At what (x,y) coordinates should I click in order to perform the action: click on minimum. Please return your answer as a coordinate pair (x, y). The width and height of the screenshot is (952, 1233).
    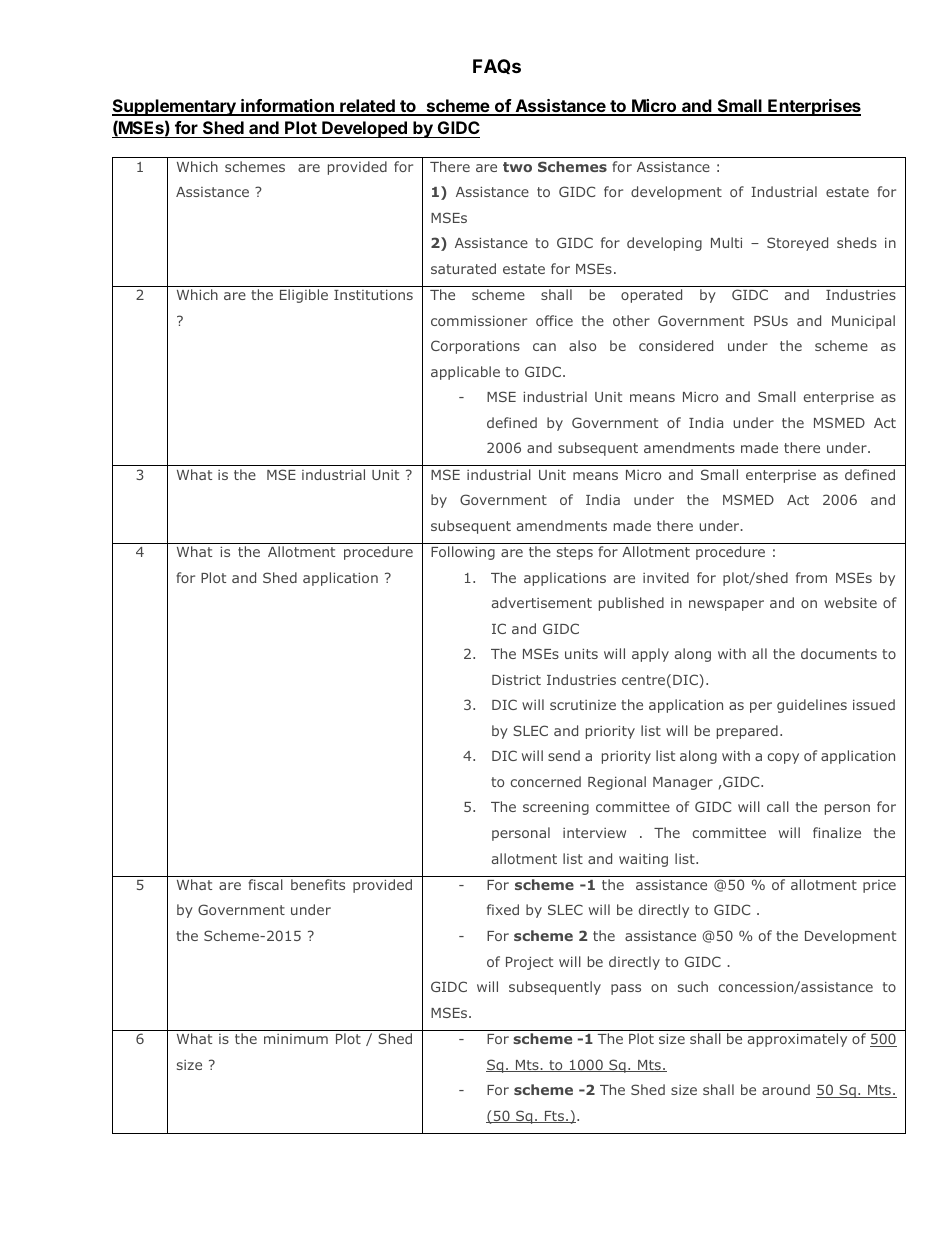
    Looking at the image, I should click on (296, 1039).
